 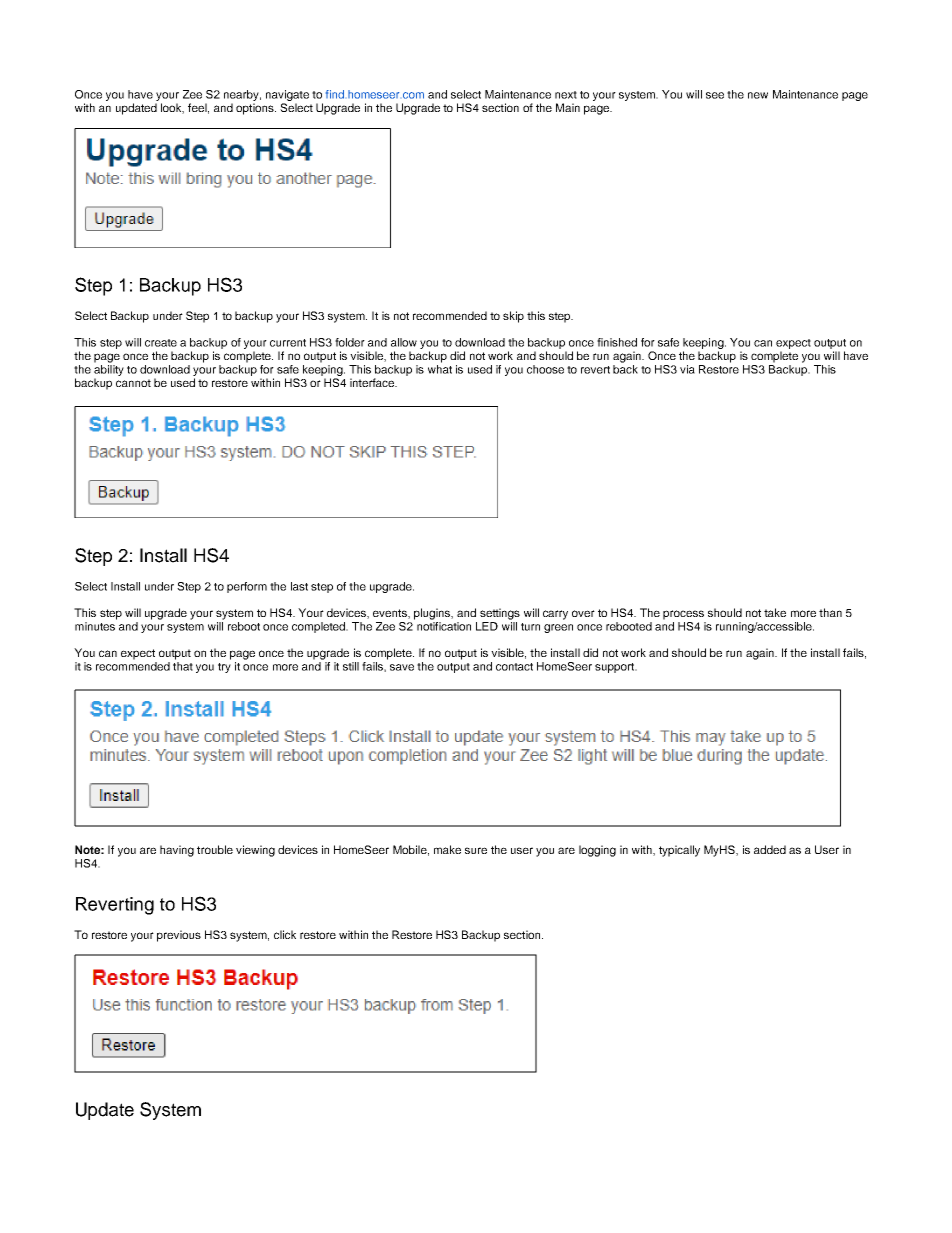 What do you see at coordinates (513, 317) in the image?
I see `skip` at bounding box center [513, 317].
